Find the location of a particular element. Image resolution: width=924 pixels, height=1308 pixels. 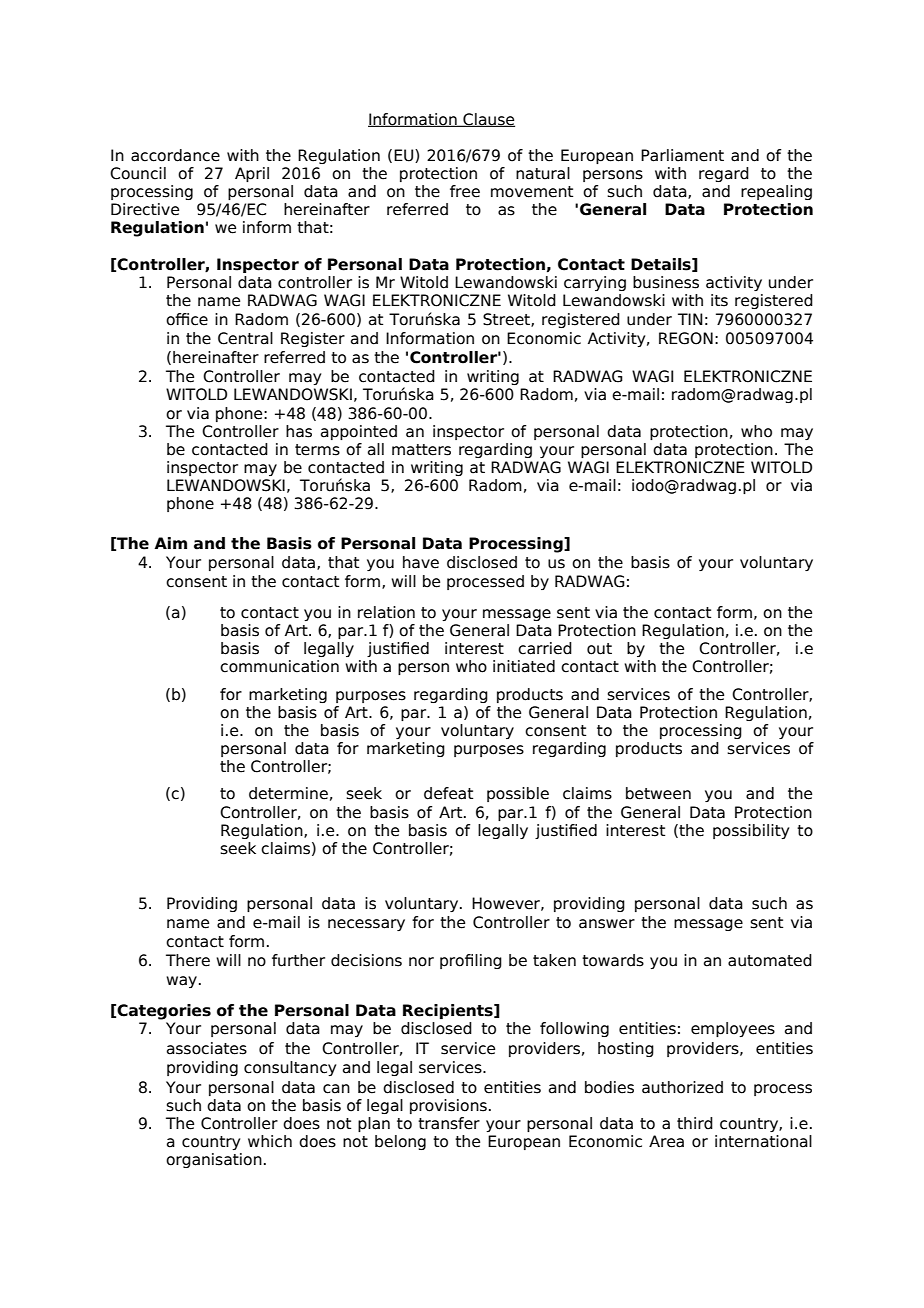

organisation is located at coordinates (214, 1160).
